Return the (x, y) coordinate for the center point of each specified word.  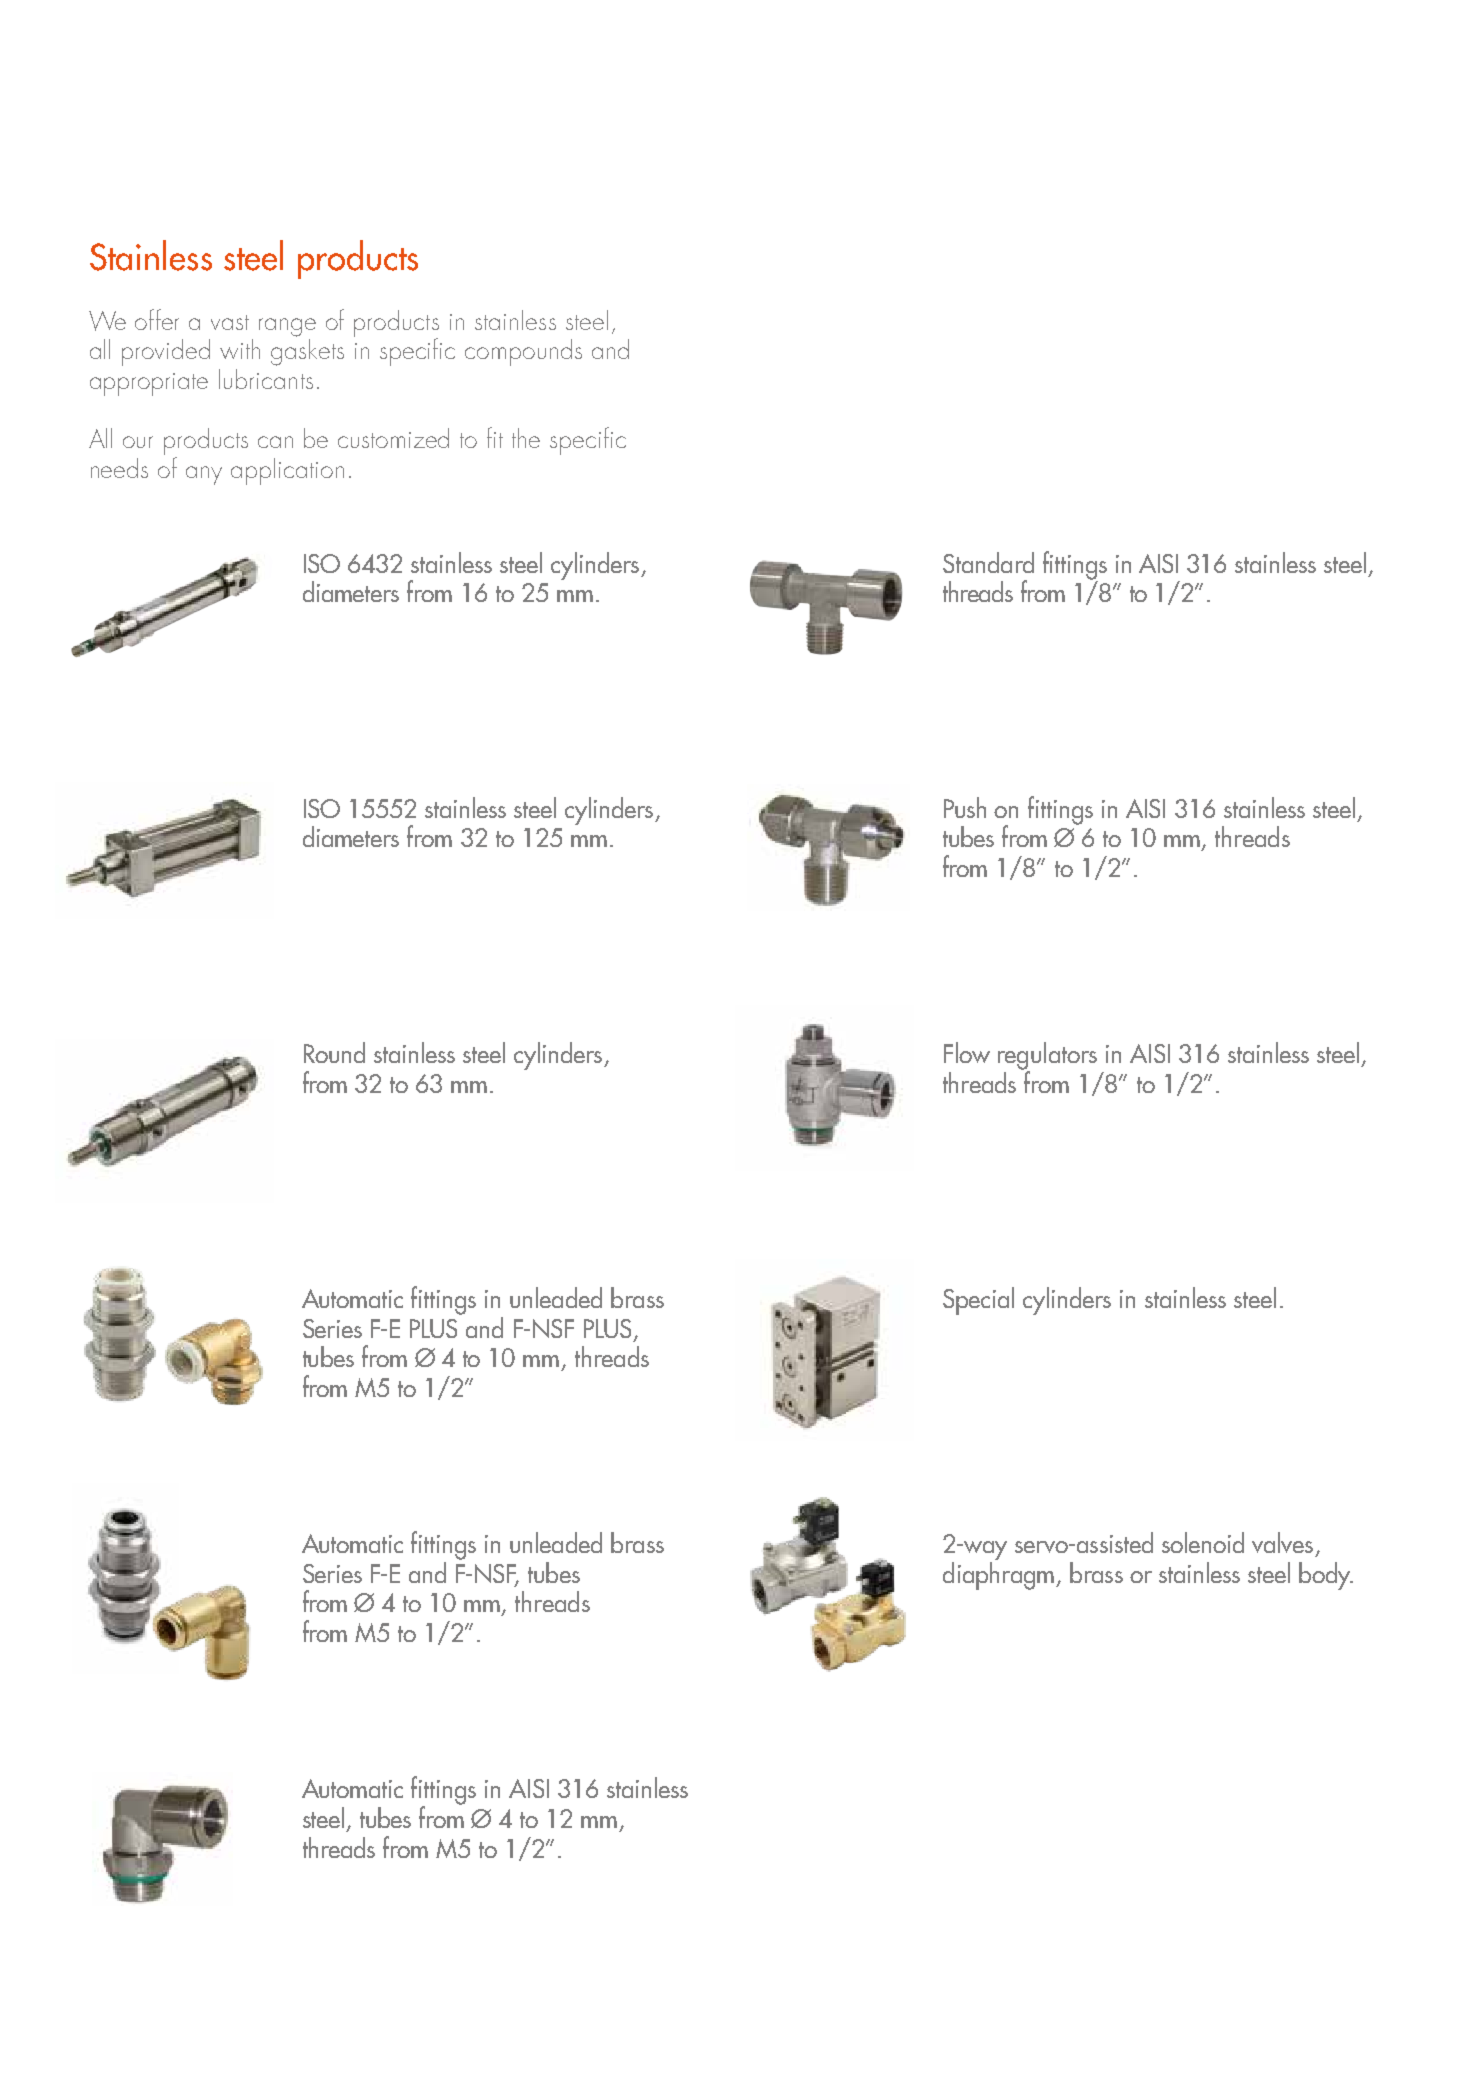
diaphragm (1000, 1574)
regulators (1047, 1057)
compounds (523, 352)
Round (334, 1052)
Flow (967, 1052)
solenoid (1203, 1542)
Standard (988, 562)
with (240, 349)
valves (1282, 1542)
